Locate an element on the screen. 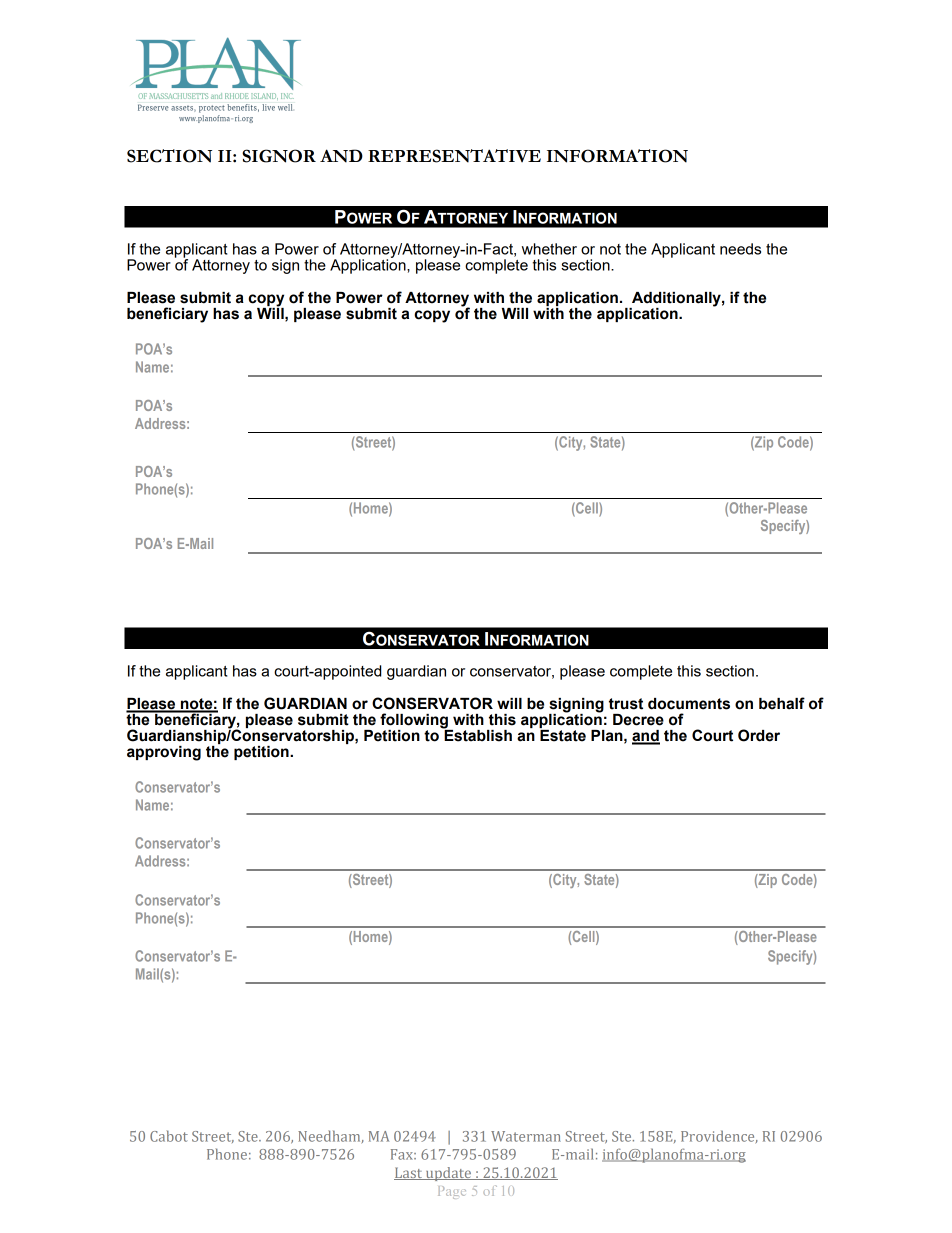  approving is located at coordinates (164, 753).
